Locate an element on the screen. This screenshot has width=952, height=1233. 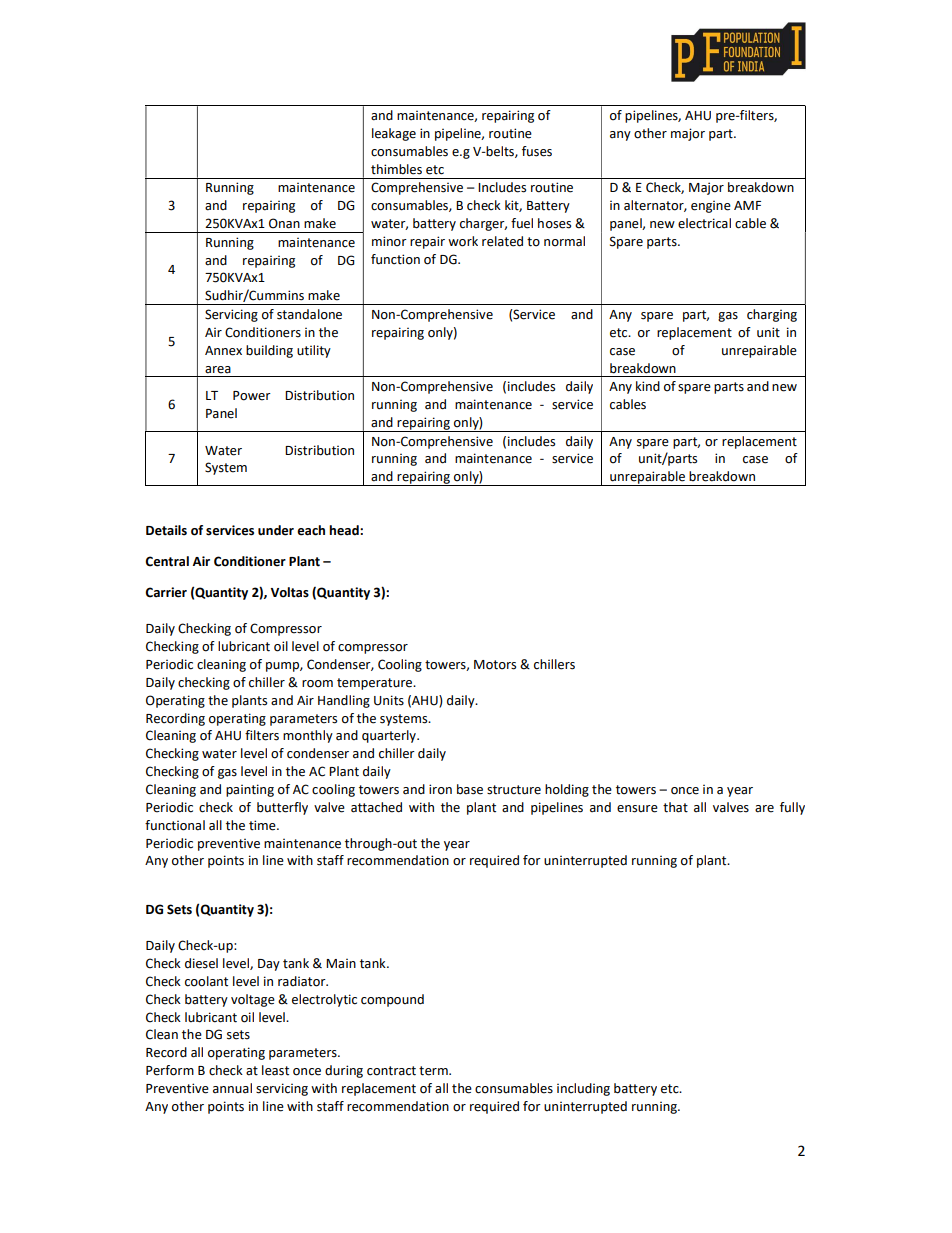
that is located at coordinates (675, 807).
